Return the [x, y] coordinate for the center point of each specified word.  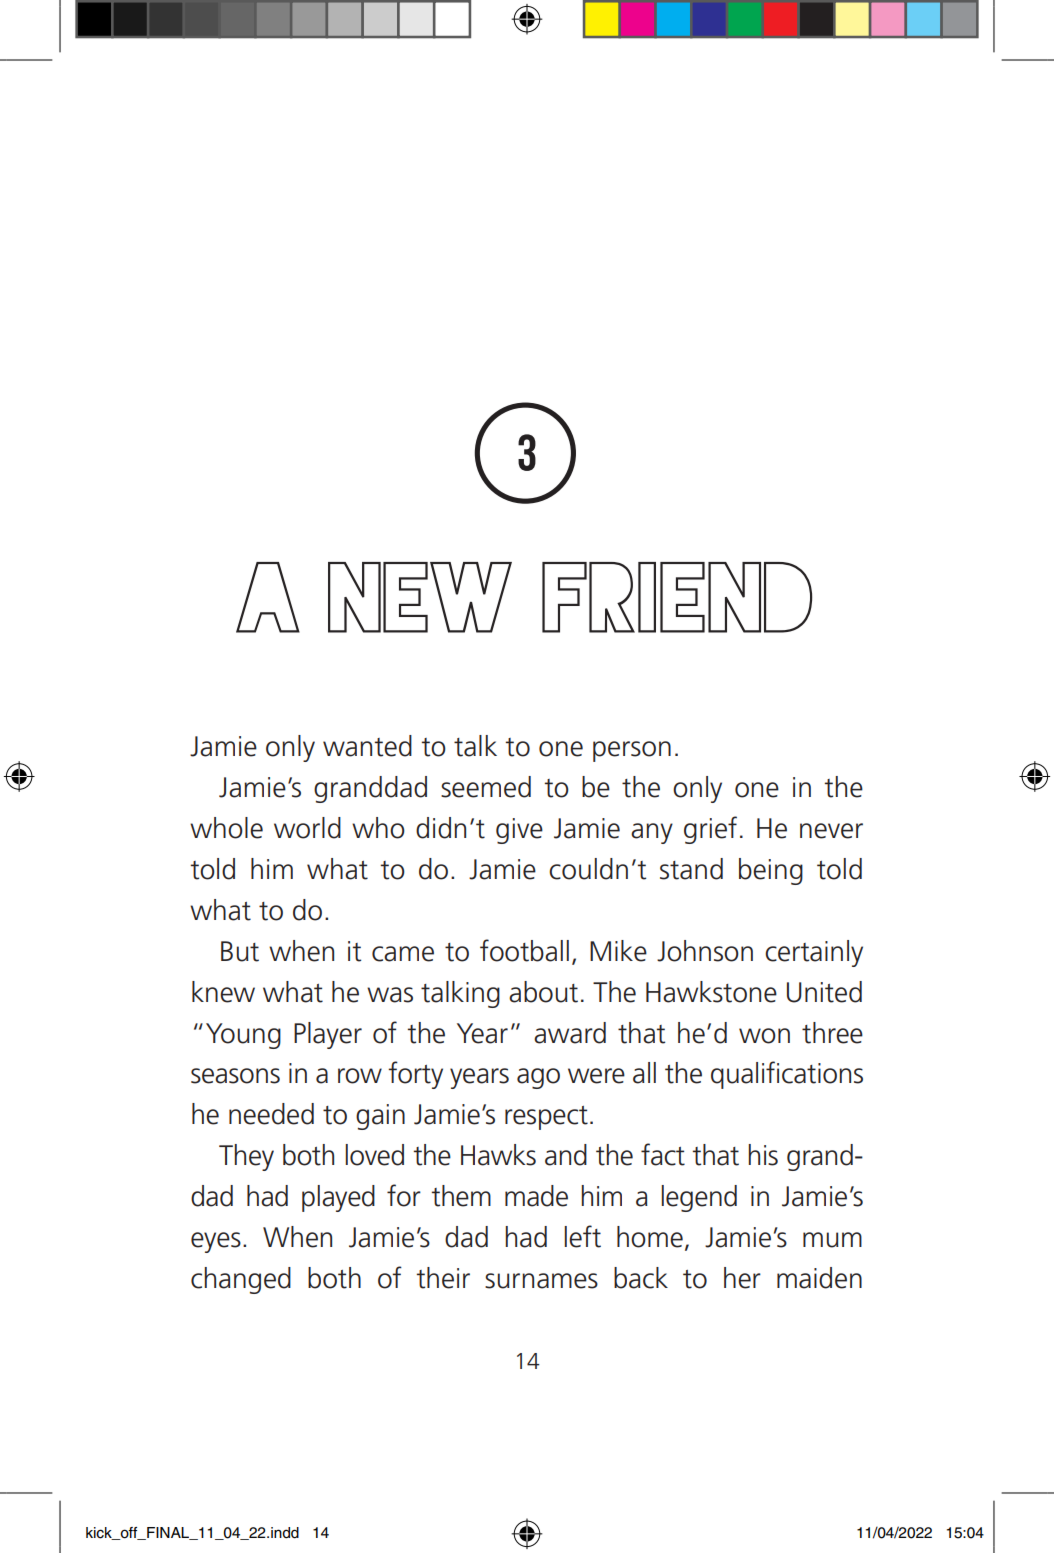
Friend [677, 597]
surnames [541, 1281]
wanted [367, 746]
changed [241, 1280]
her [742, 1278]
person [632, 751]
